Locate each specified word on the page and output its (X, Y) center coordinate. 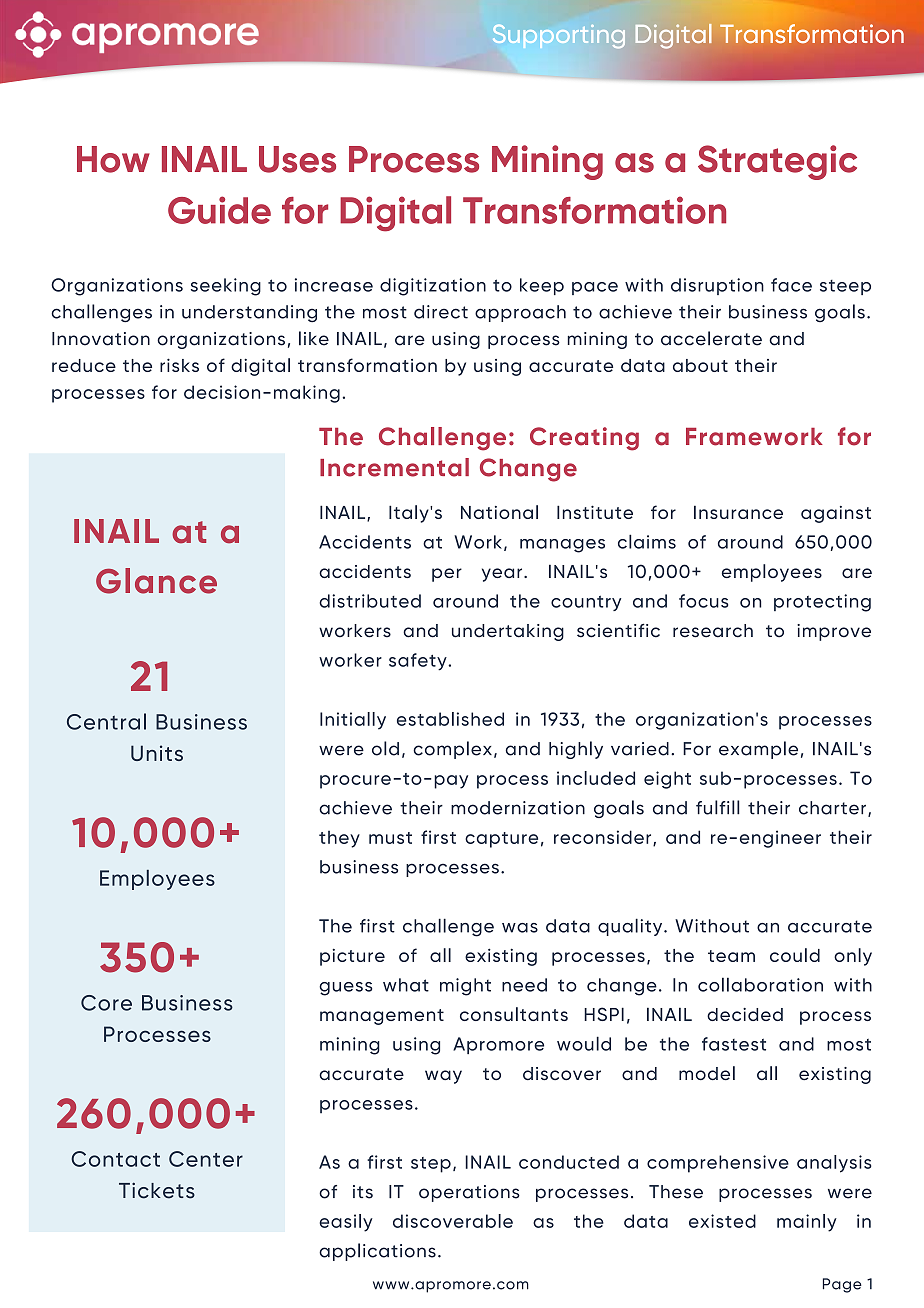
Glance (156, 581)
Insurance (738, 512)
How (113, 159)
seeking (226, 287)
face (791, 285)
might (465, 987)
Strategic (777, 162)
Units (157, 753)
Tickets (157, 1190)
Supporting (559, 36)
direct (441, 312)
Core (106, 1003)
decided (745, 1014)
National (499, 512)
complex (452, 750)
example (758, 750)
